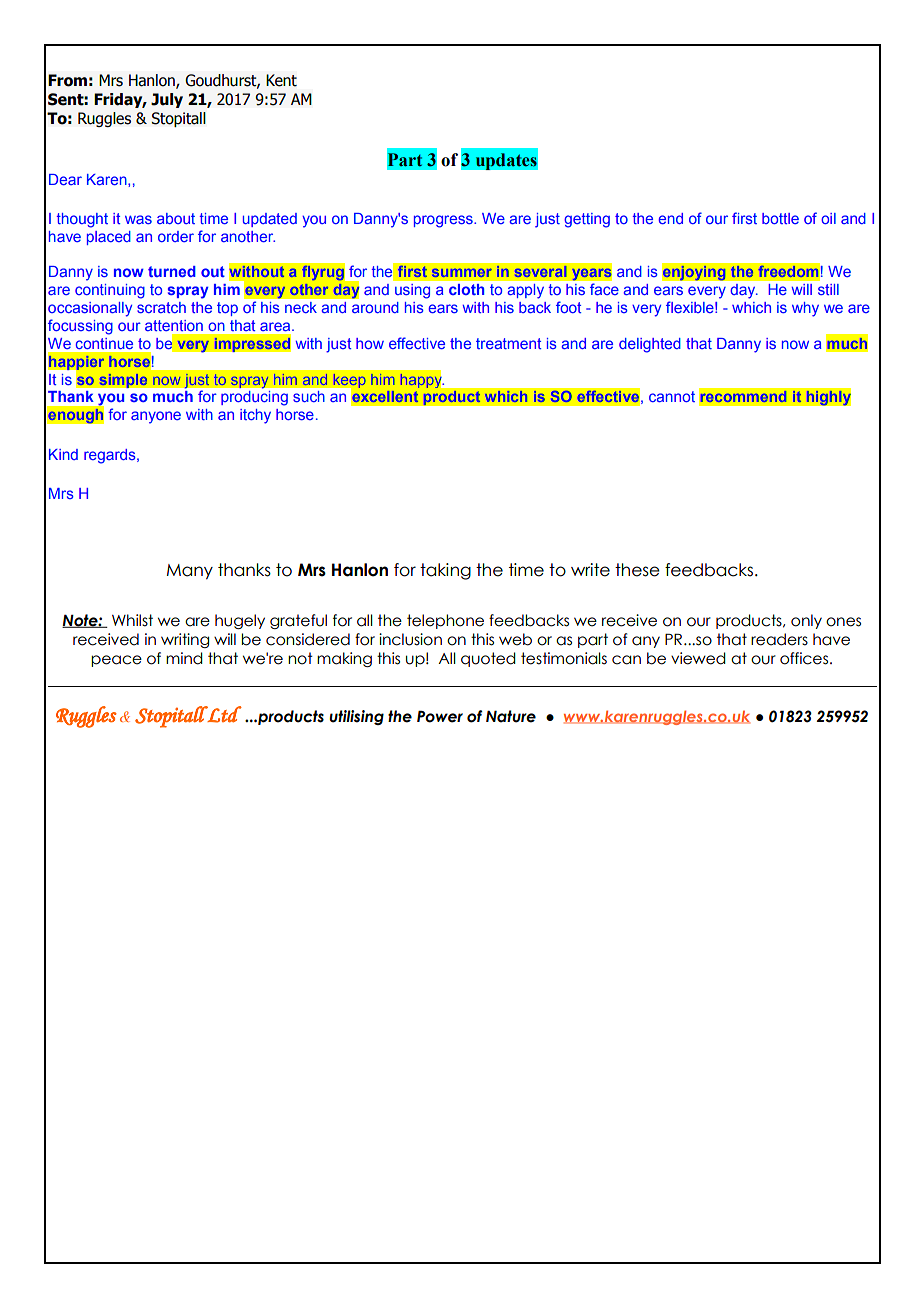  I want to click on these, so click(637, 570).
